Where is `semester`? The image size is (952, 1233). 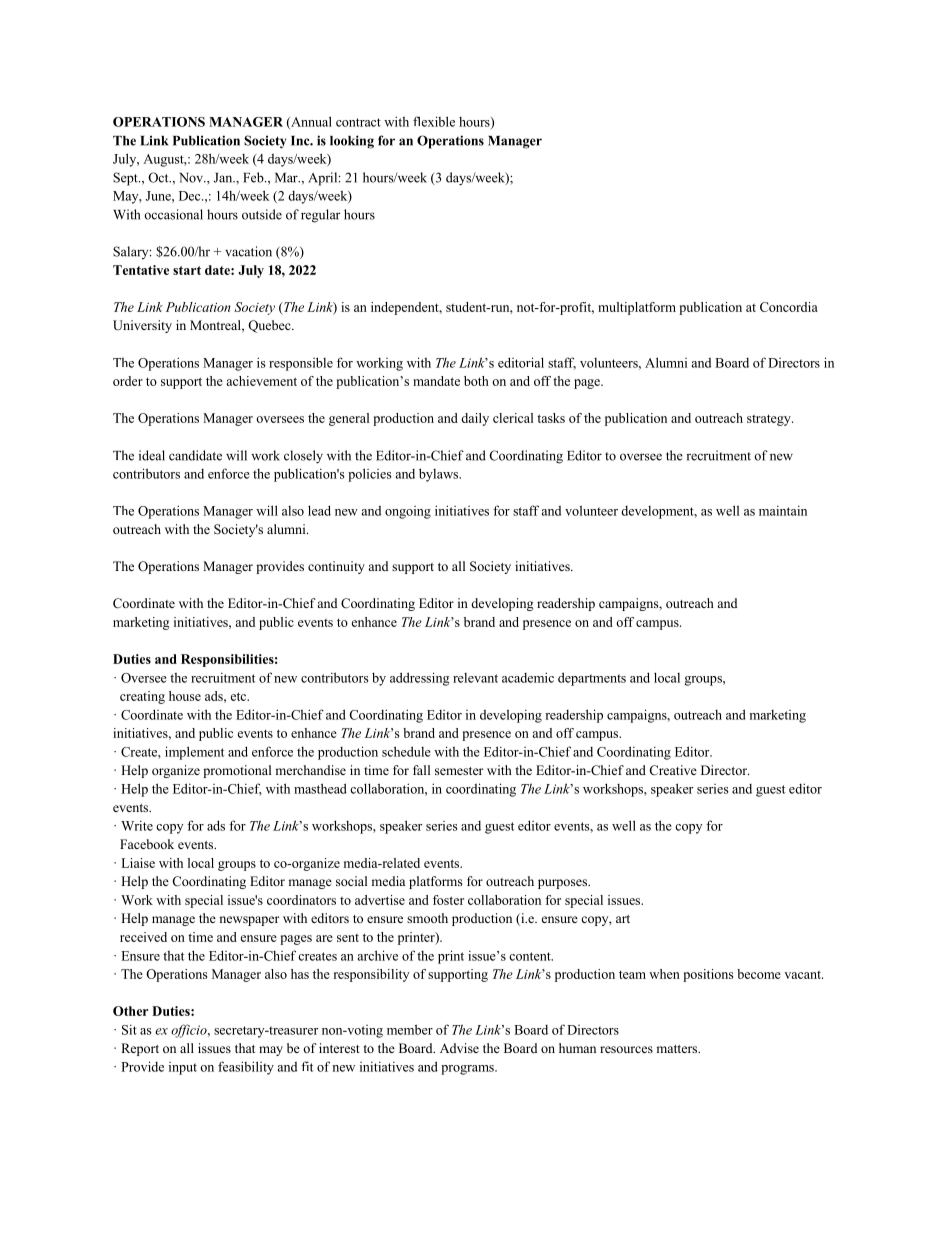 semester is located at coordinates (459, 771).
